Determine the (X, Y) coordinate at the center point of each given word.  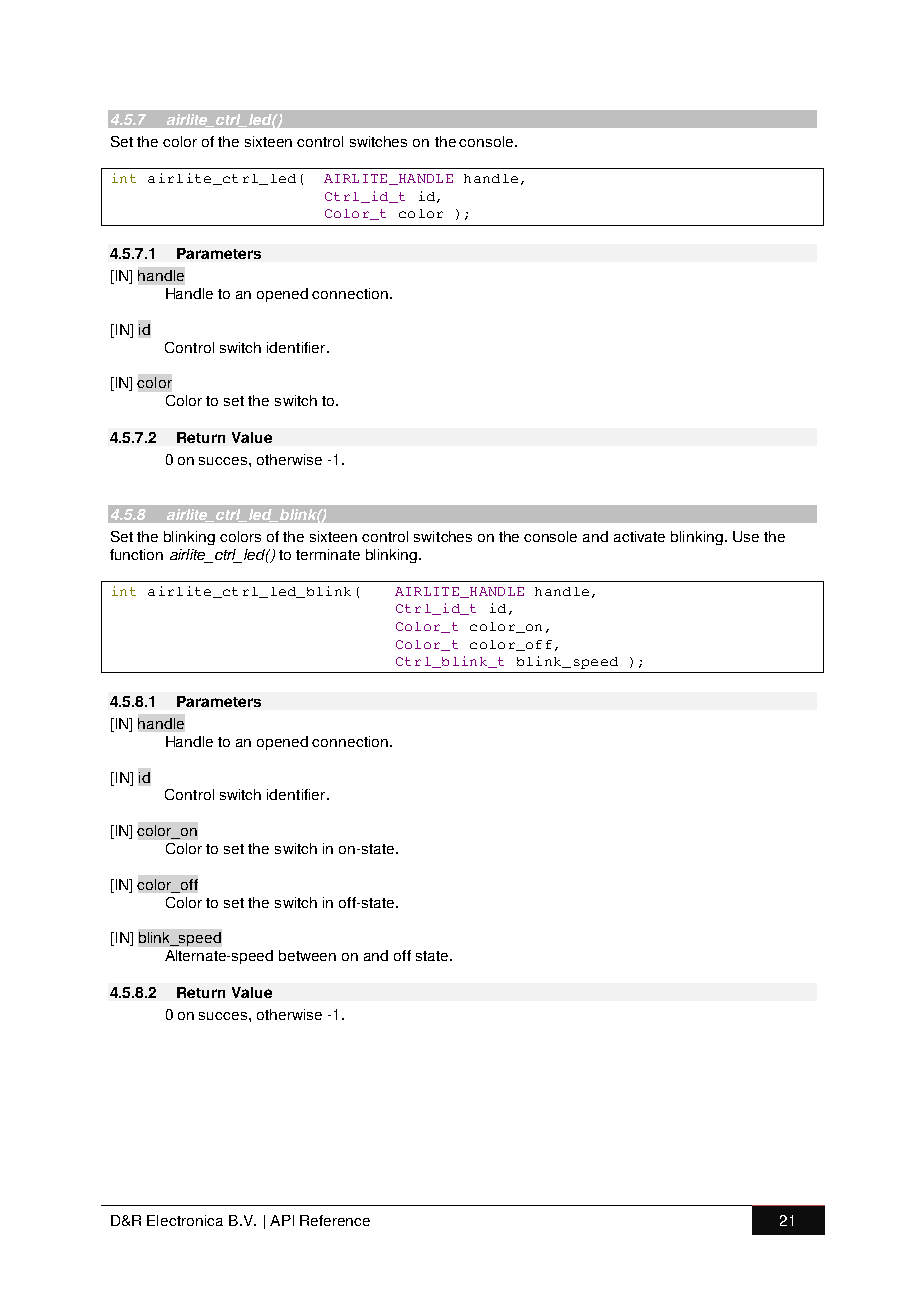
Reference (335, 1220)
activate (639, 536)
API (282, 1220)
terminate (328, 554)
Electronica (185, 1220)
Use (746, 536)
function (136, 554)
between (307, 955)
